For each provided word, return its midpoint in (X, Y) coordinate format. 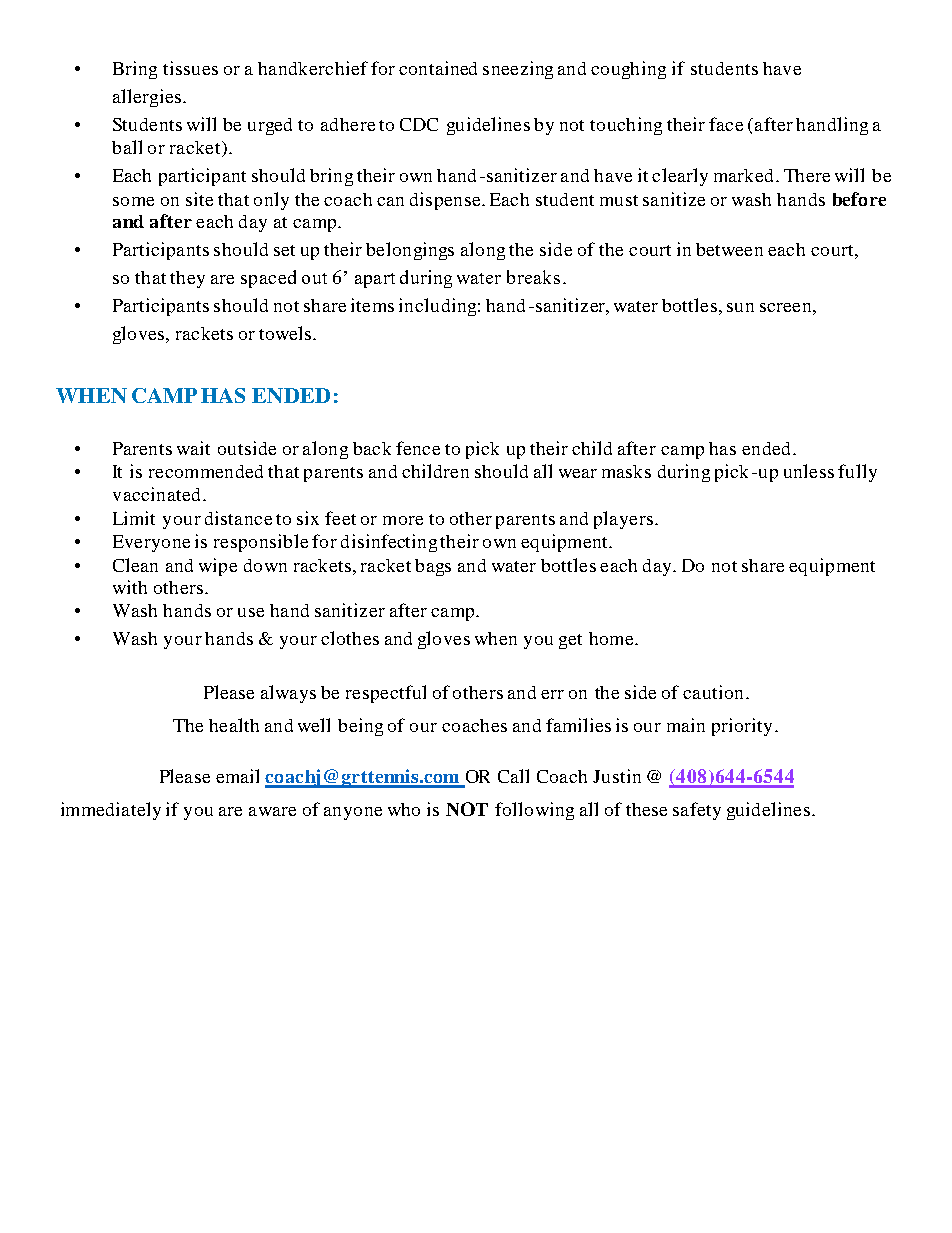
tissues (190, 68)
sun (740, 307)
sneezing (518, 70)
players (623, 520)
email (237, 776)
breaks (533, 277)
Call (513, 776)
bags (433, 567)
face (726, 124)
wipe (218, 567)
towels (286, 333)
